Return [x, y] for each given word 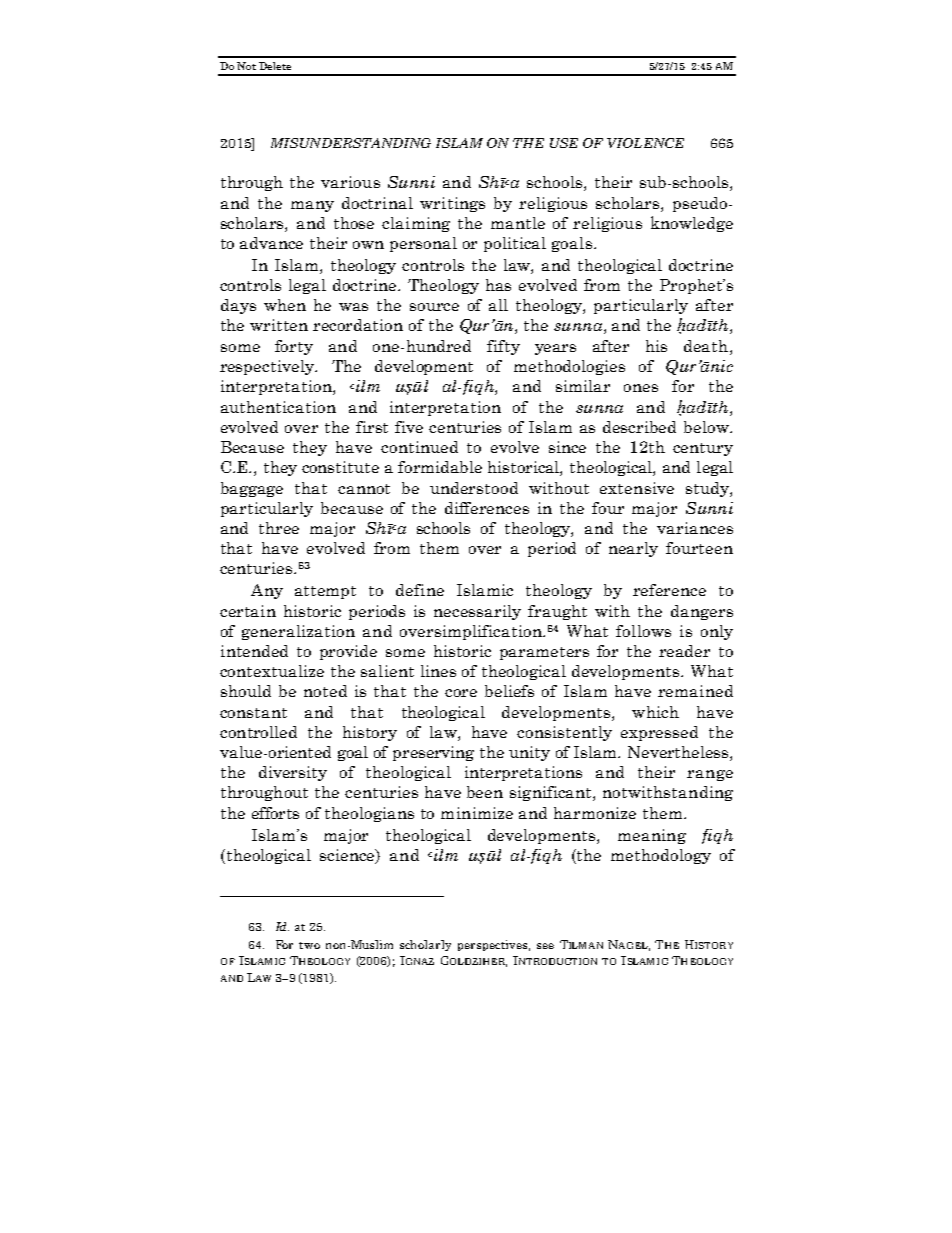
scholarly [425, 945]
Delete [275, 66]
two [309, 945]
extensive [637, 488]
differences [487, 508]
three [279, 528]
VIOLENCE [645, 143]
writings [452, 204]
